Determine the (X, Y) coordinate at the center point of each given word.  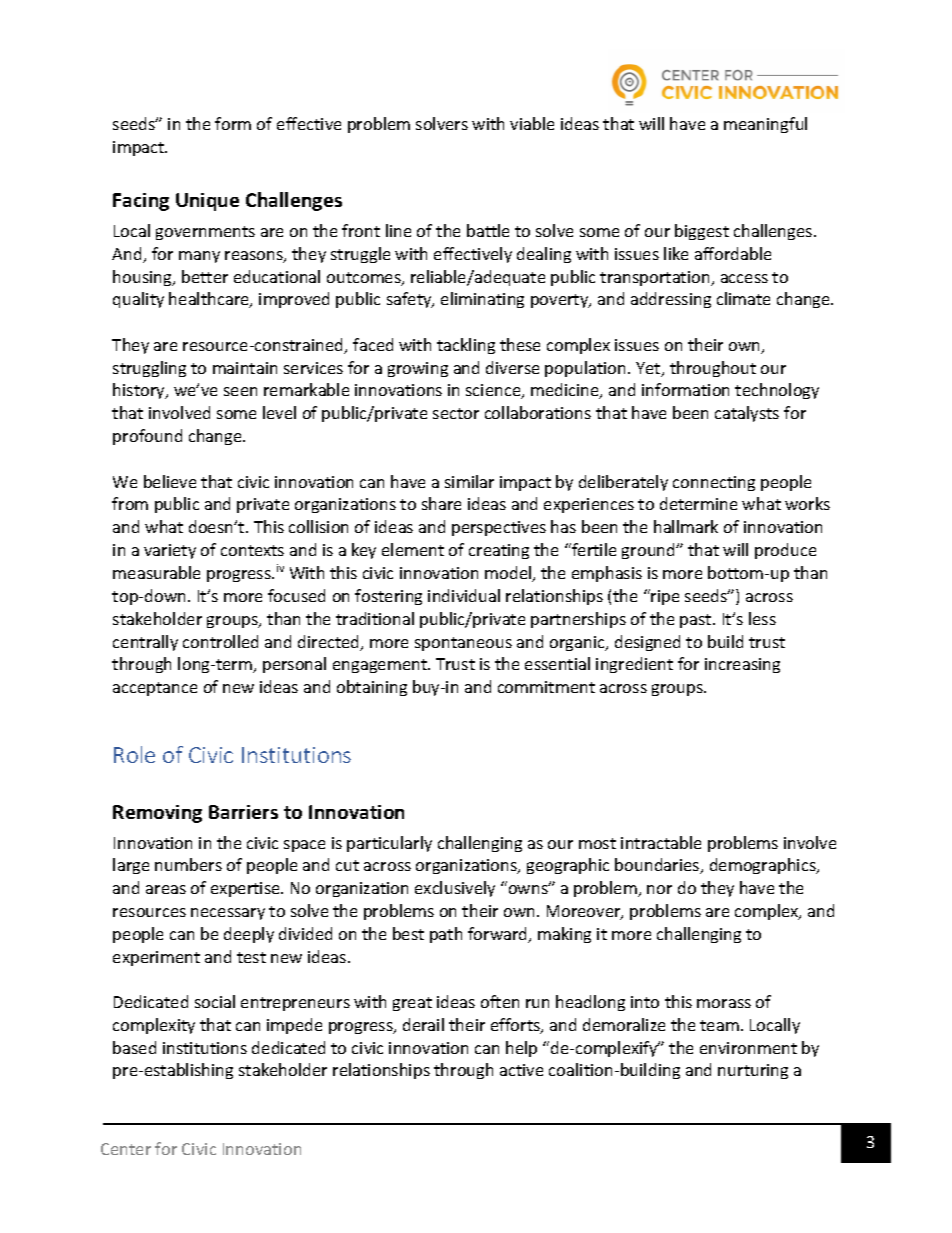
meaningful (765, 125)
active (521, 1070)
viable (532, 123)
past (697, 621)
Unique (207, 202)
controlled (220, 641)
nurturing (753, 1071)
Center (126, 1149)
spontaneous (463, 644)
